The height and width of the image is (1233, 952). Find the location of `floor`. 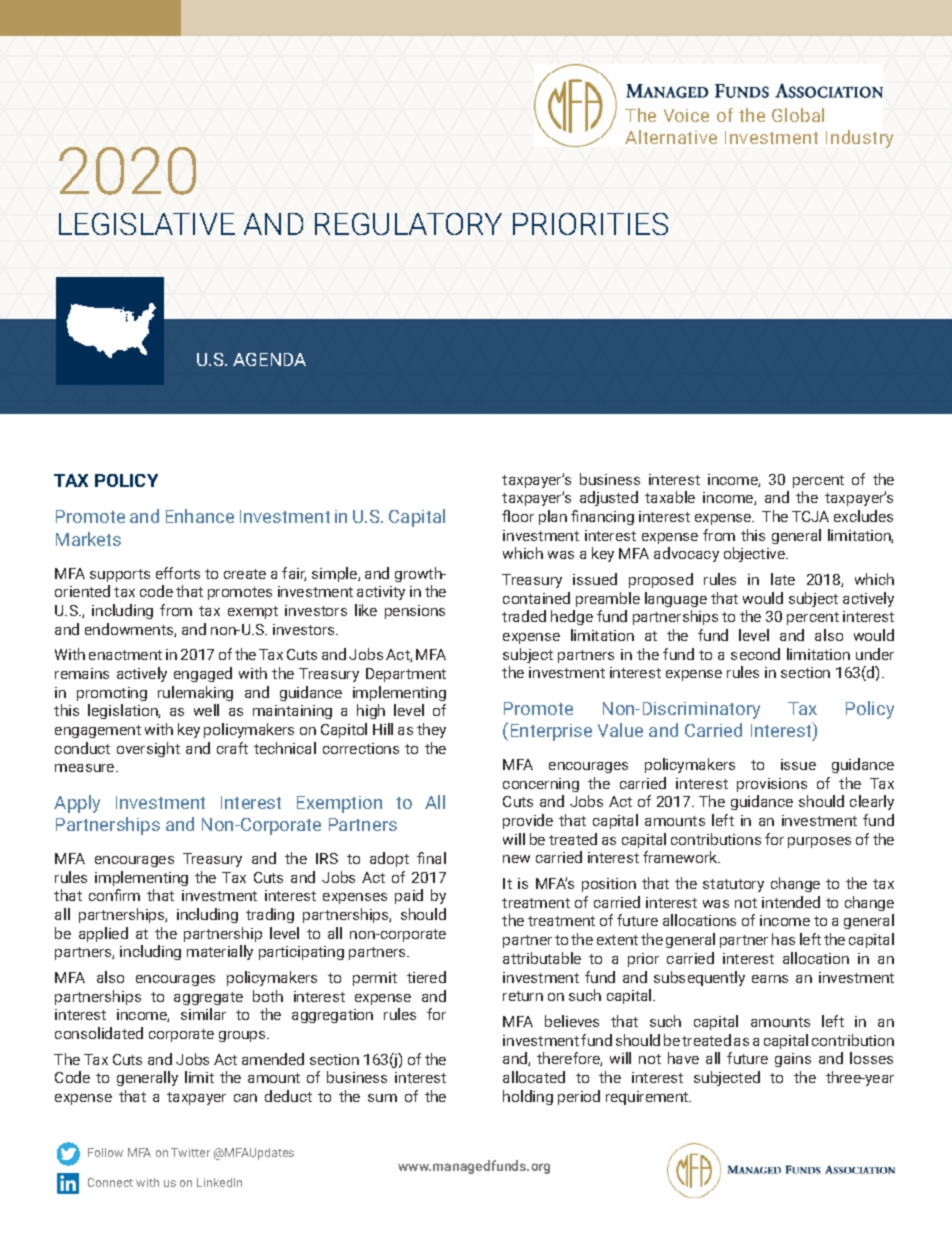

floor is located at coordinates (518, 516).
